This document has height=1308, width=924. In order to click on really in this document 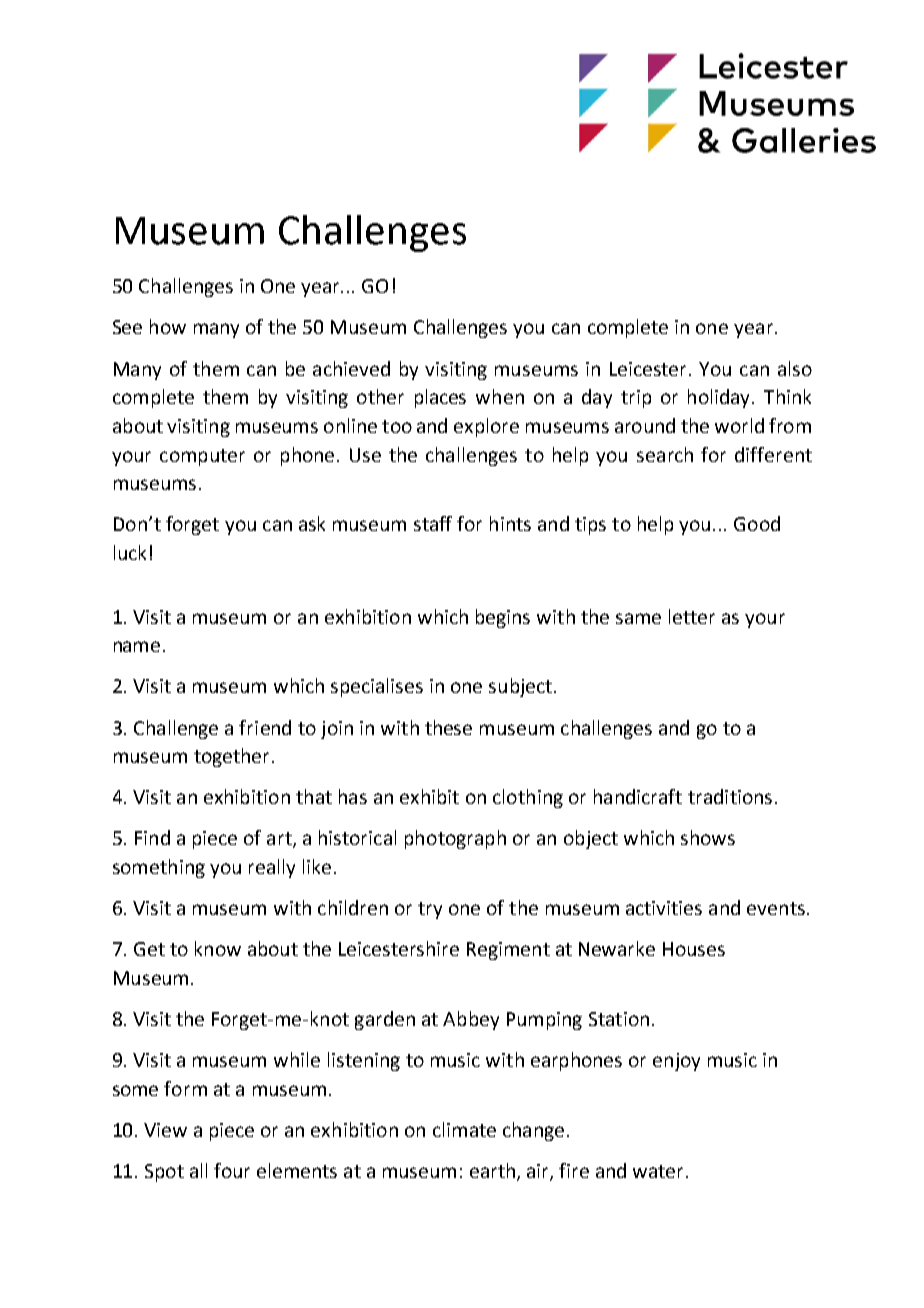, I will do `click(272, 868)`.
